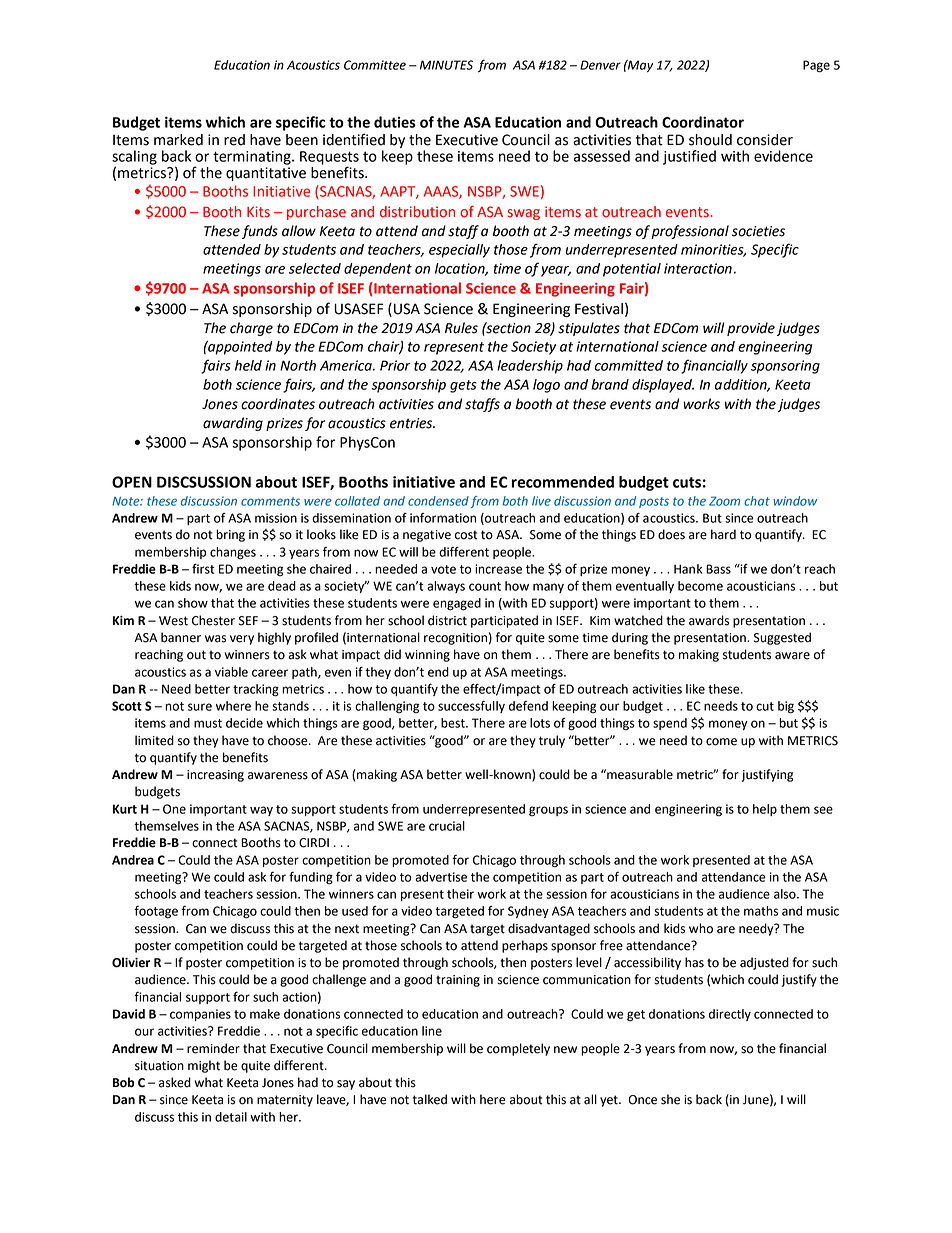  I want to click on increasing, so click(215, 776).
